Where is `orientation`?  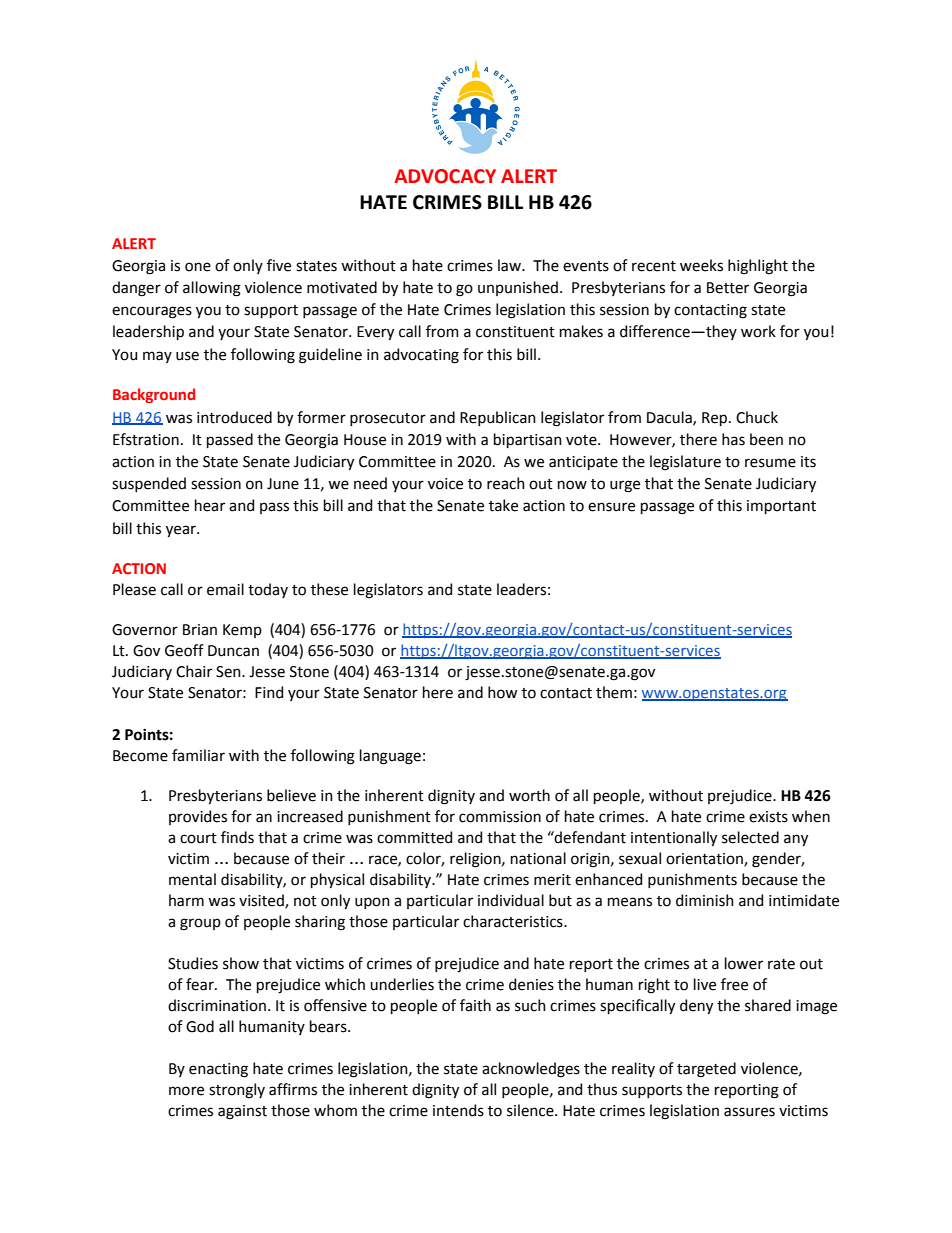 orientation is located at coordinates (705, 860).
